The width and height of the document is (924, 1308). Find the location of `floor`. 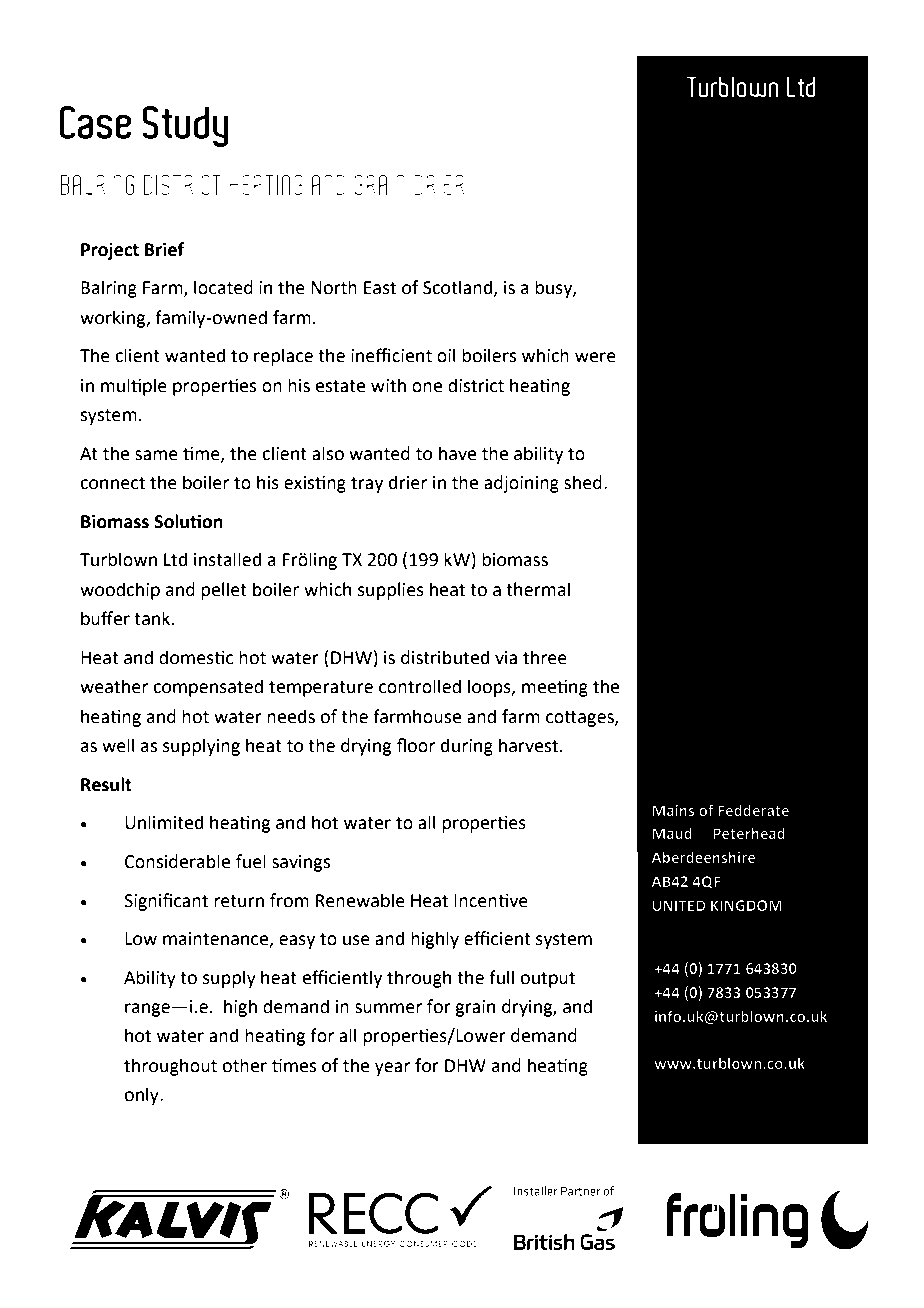

floor is located at coordinates (416, 745).
